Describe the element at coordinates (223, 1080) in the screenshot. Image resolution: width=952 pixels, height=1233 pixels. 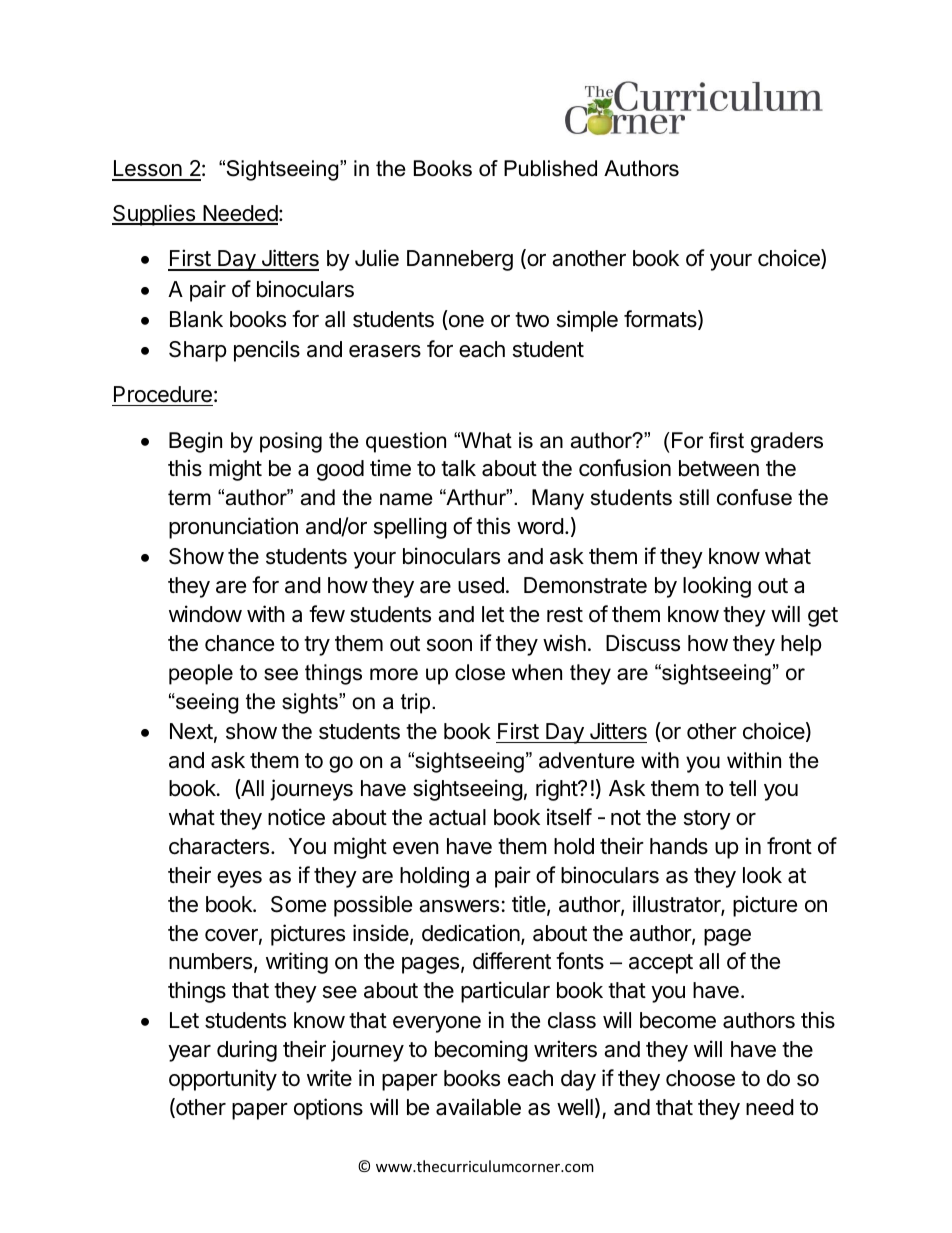
I see `opportunity` at that location.
